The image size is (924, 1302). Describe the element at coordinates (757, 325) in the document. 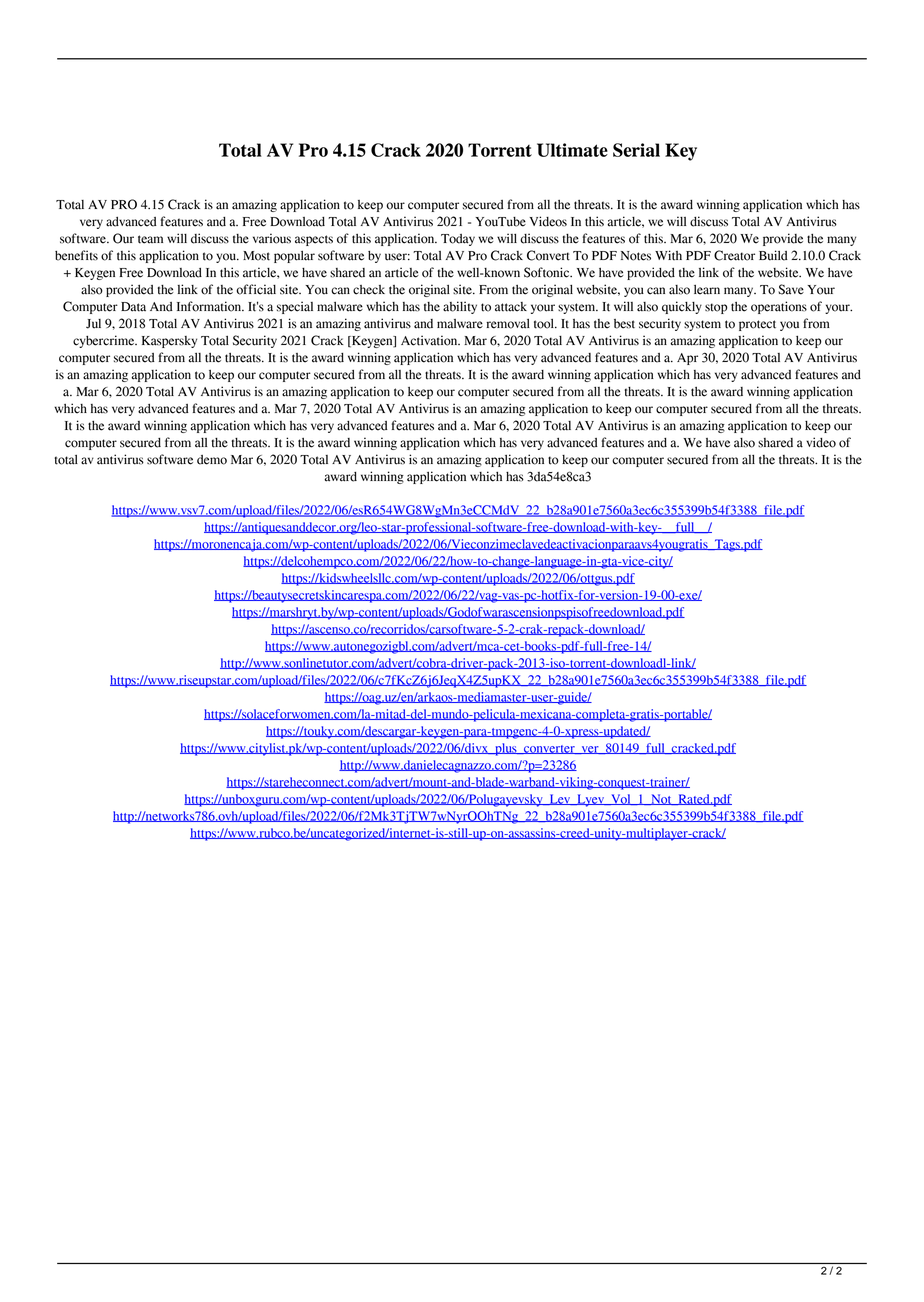

I see `protect` at that location.
